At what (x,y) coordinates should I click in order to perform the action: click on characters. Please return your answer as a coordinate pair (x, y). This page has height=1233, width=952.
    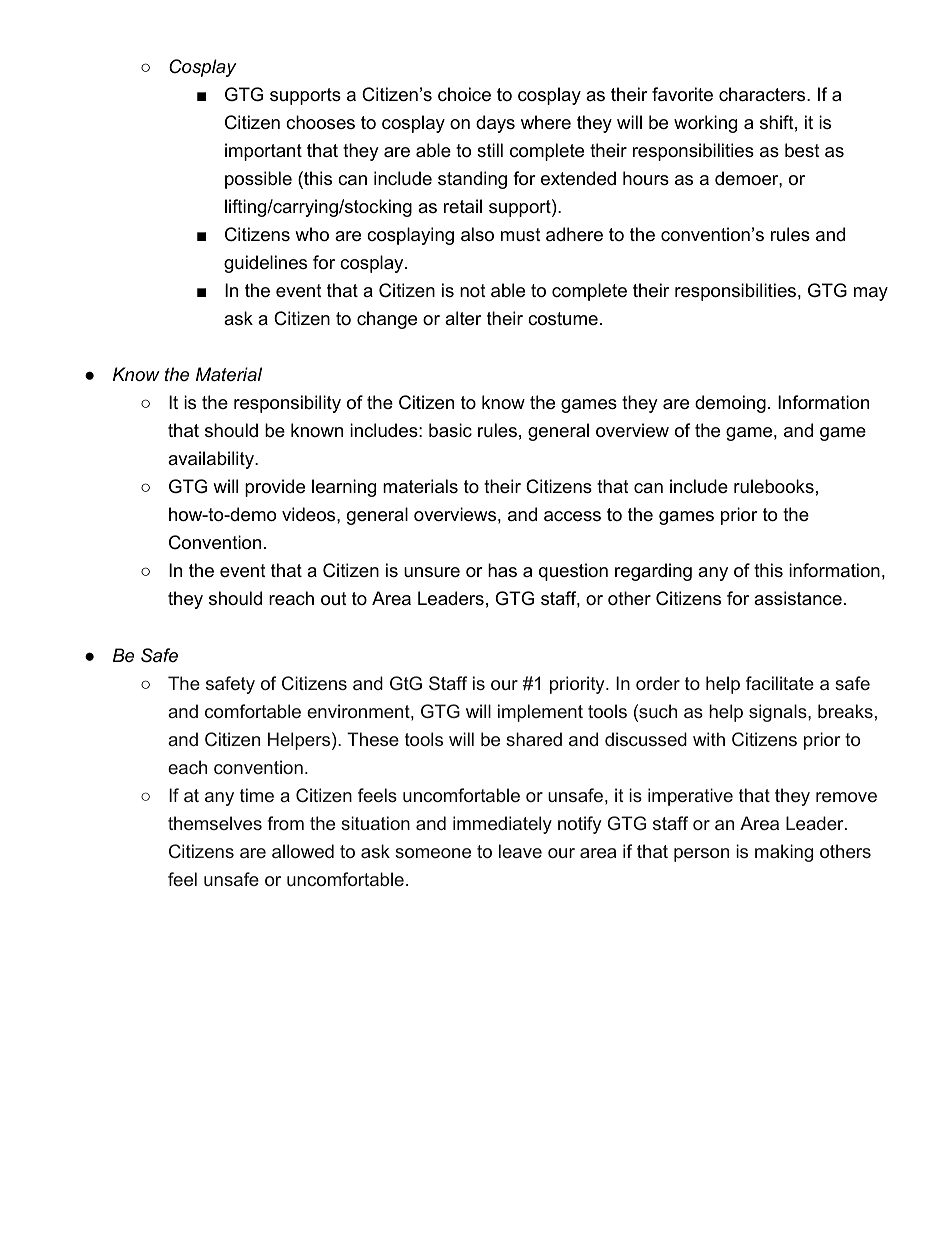
    Looking at the image, I should click on (762, 94).
